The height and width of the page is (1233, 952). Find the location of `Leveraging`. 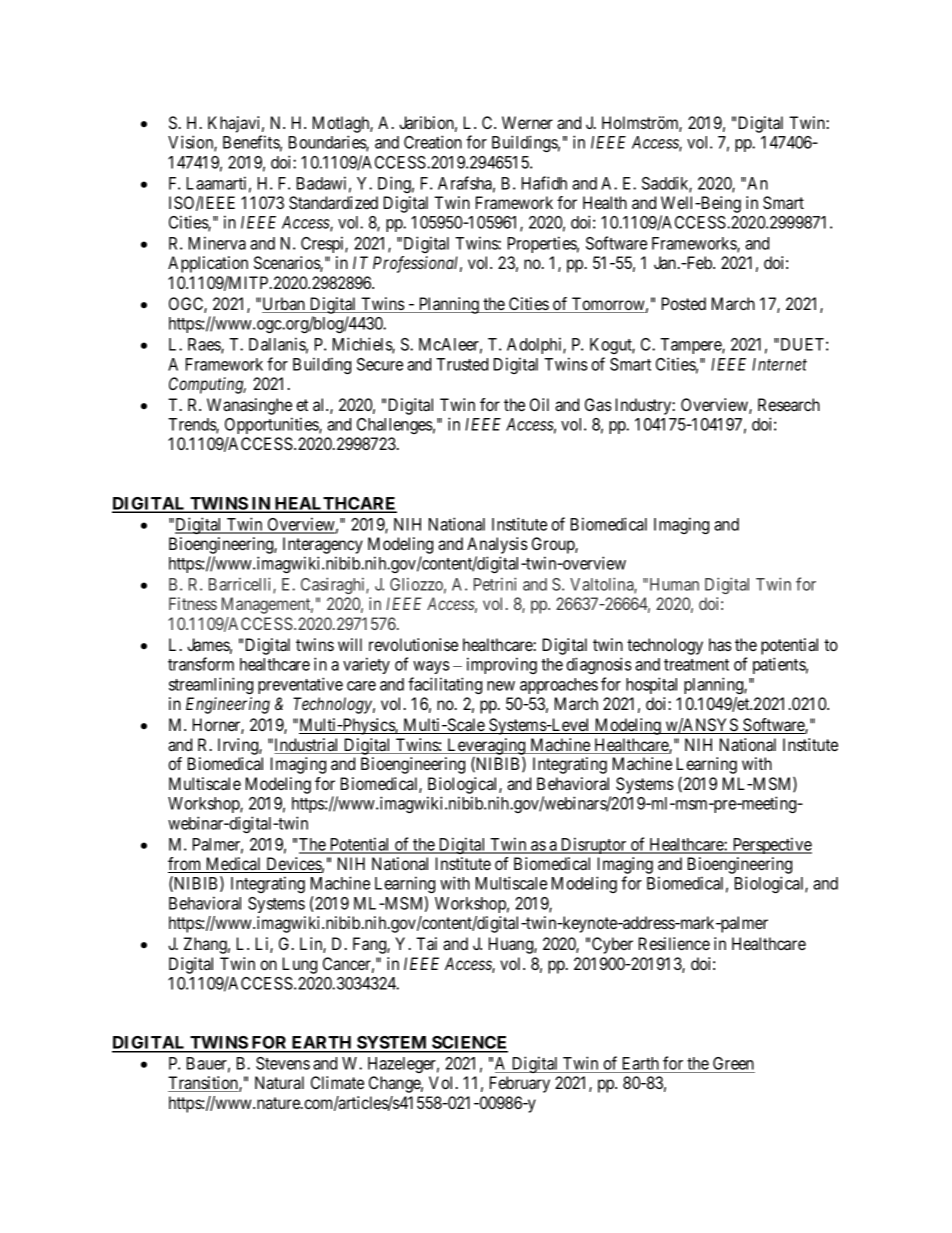

Leveraging is located at coordinates (486, 746).
